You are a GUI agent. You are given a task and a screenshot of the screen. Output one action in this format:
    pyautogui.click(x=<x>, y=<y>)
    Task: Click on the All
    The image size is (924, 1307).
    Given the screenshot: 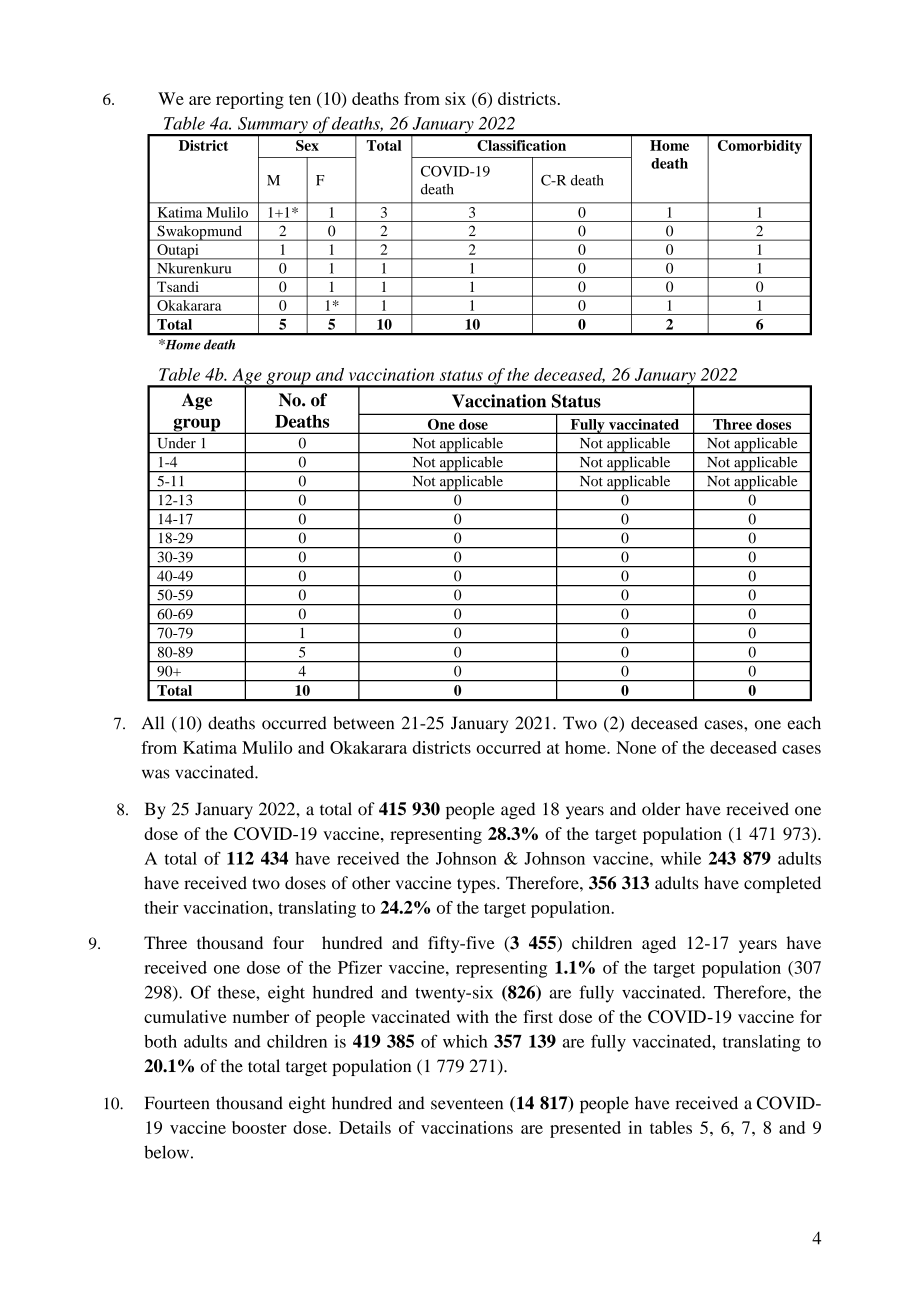 What is the action you would take?
    pyautogui.click(x=153, y=722)
